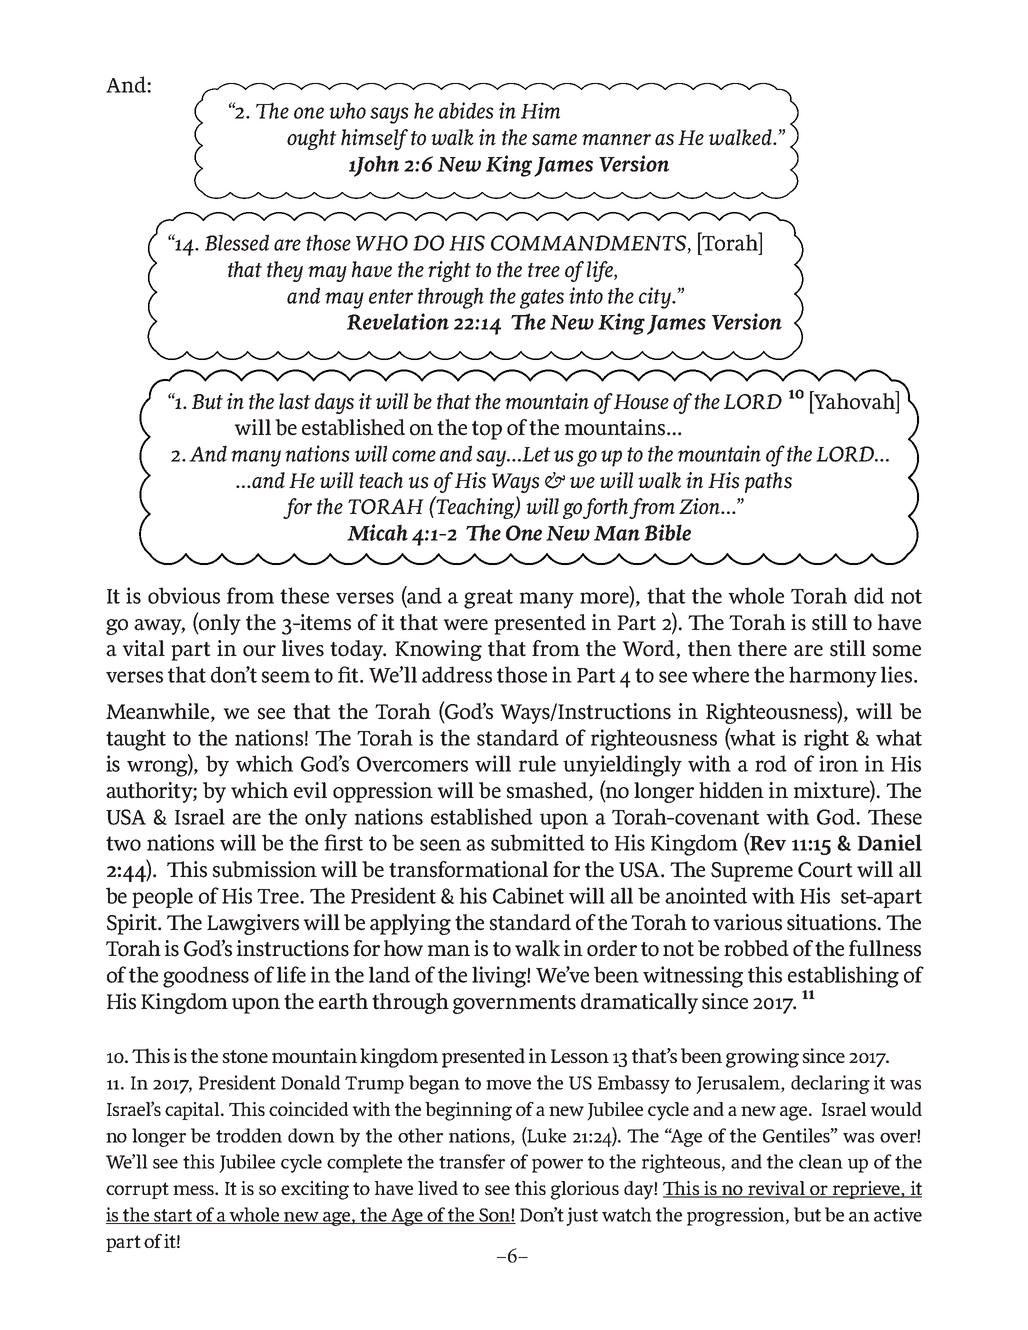 The width and height of the document is (1028, 1330). Describe the element at coordinates (286, 677) in the document. I see `seem` at that location.
